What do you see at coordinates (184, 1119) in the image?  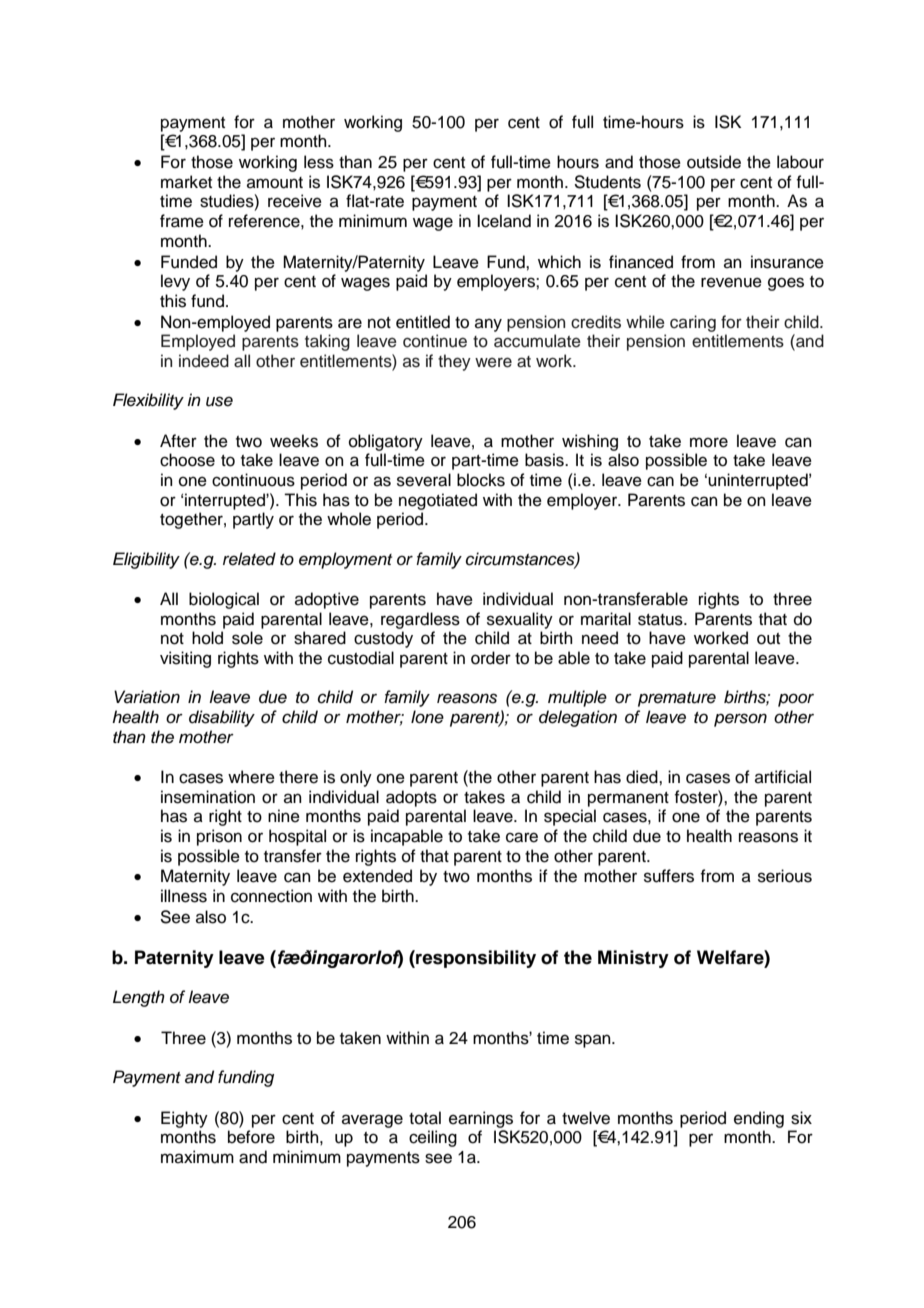 I see `Eighty` at bounding box center [184, 1119].
